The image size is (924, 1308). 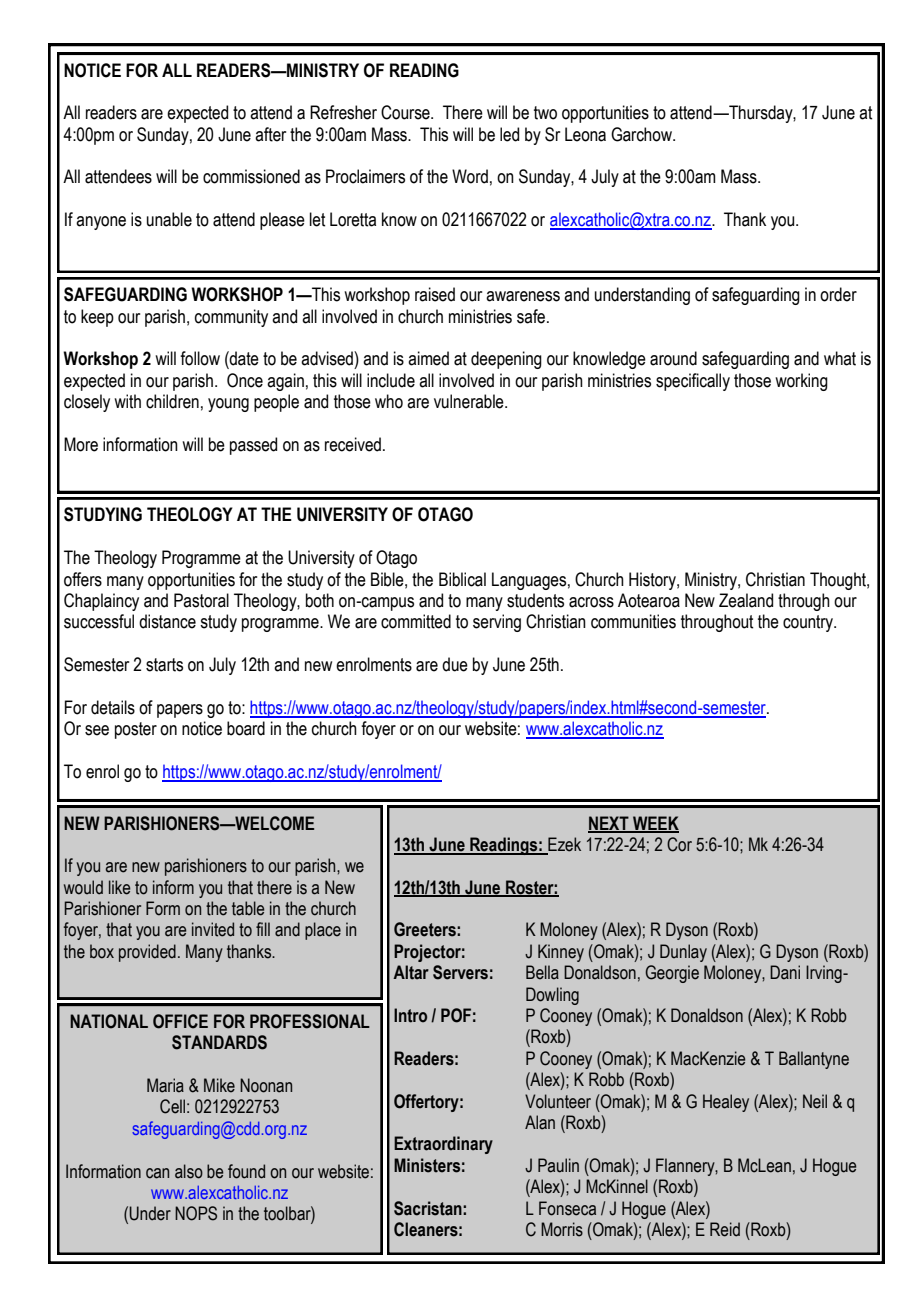 What do you see at coordinates (585, 134) in the document?
I see `Leona` at bounding box center [585, 134].
